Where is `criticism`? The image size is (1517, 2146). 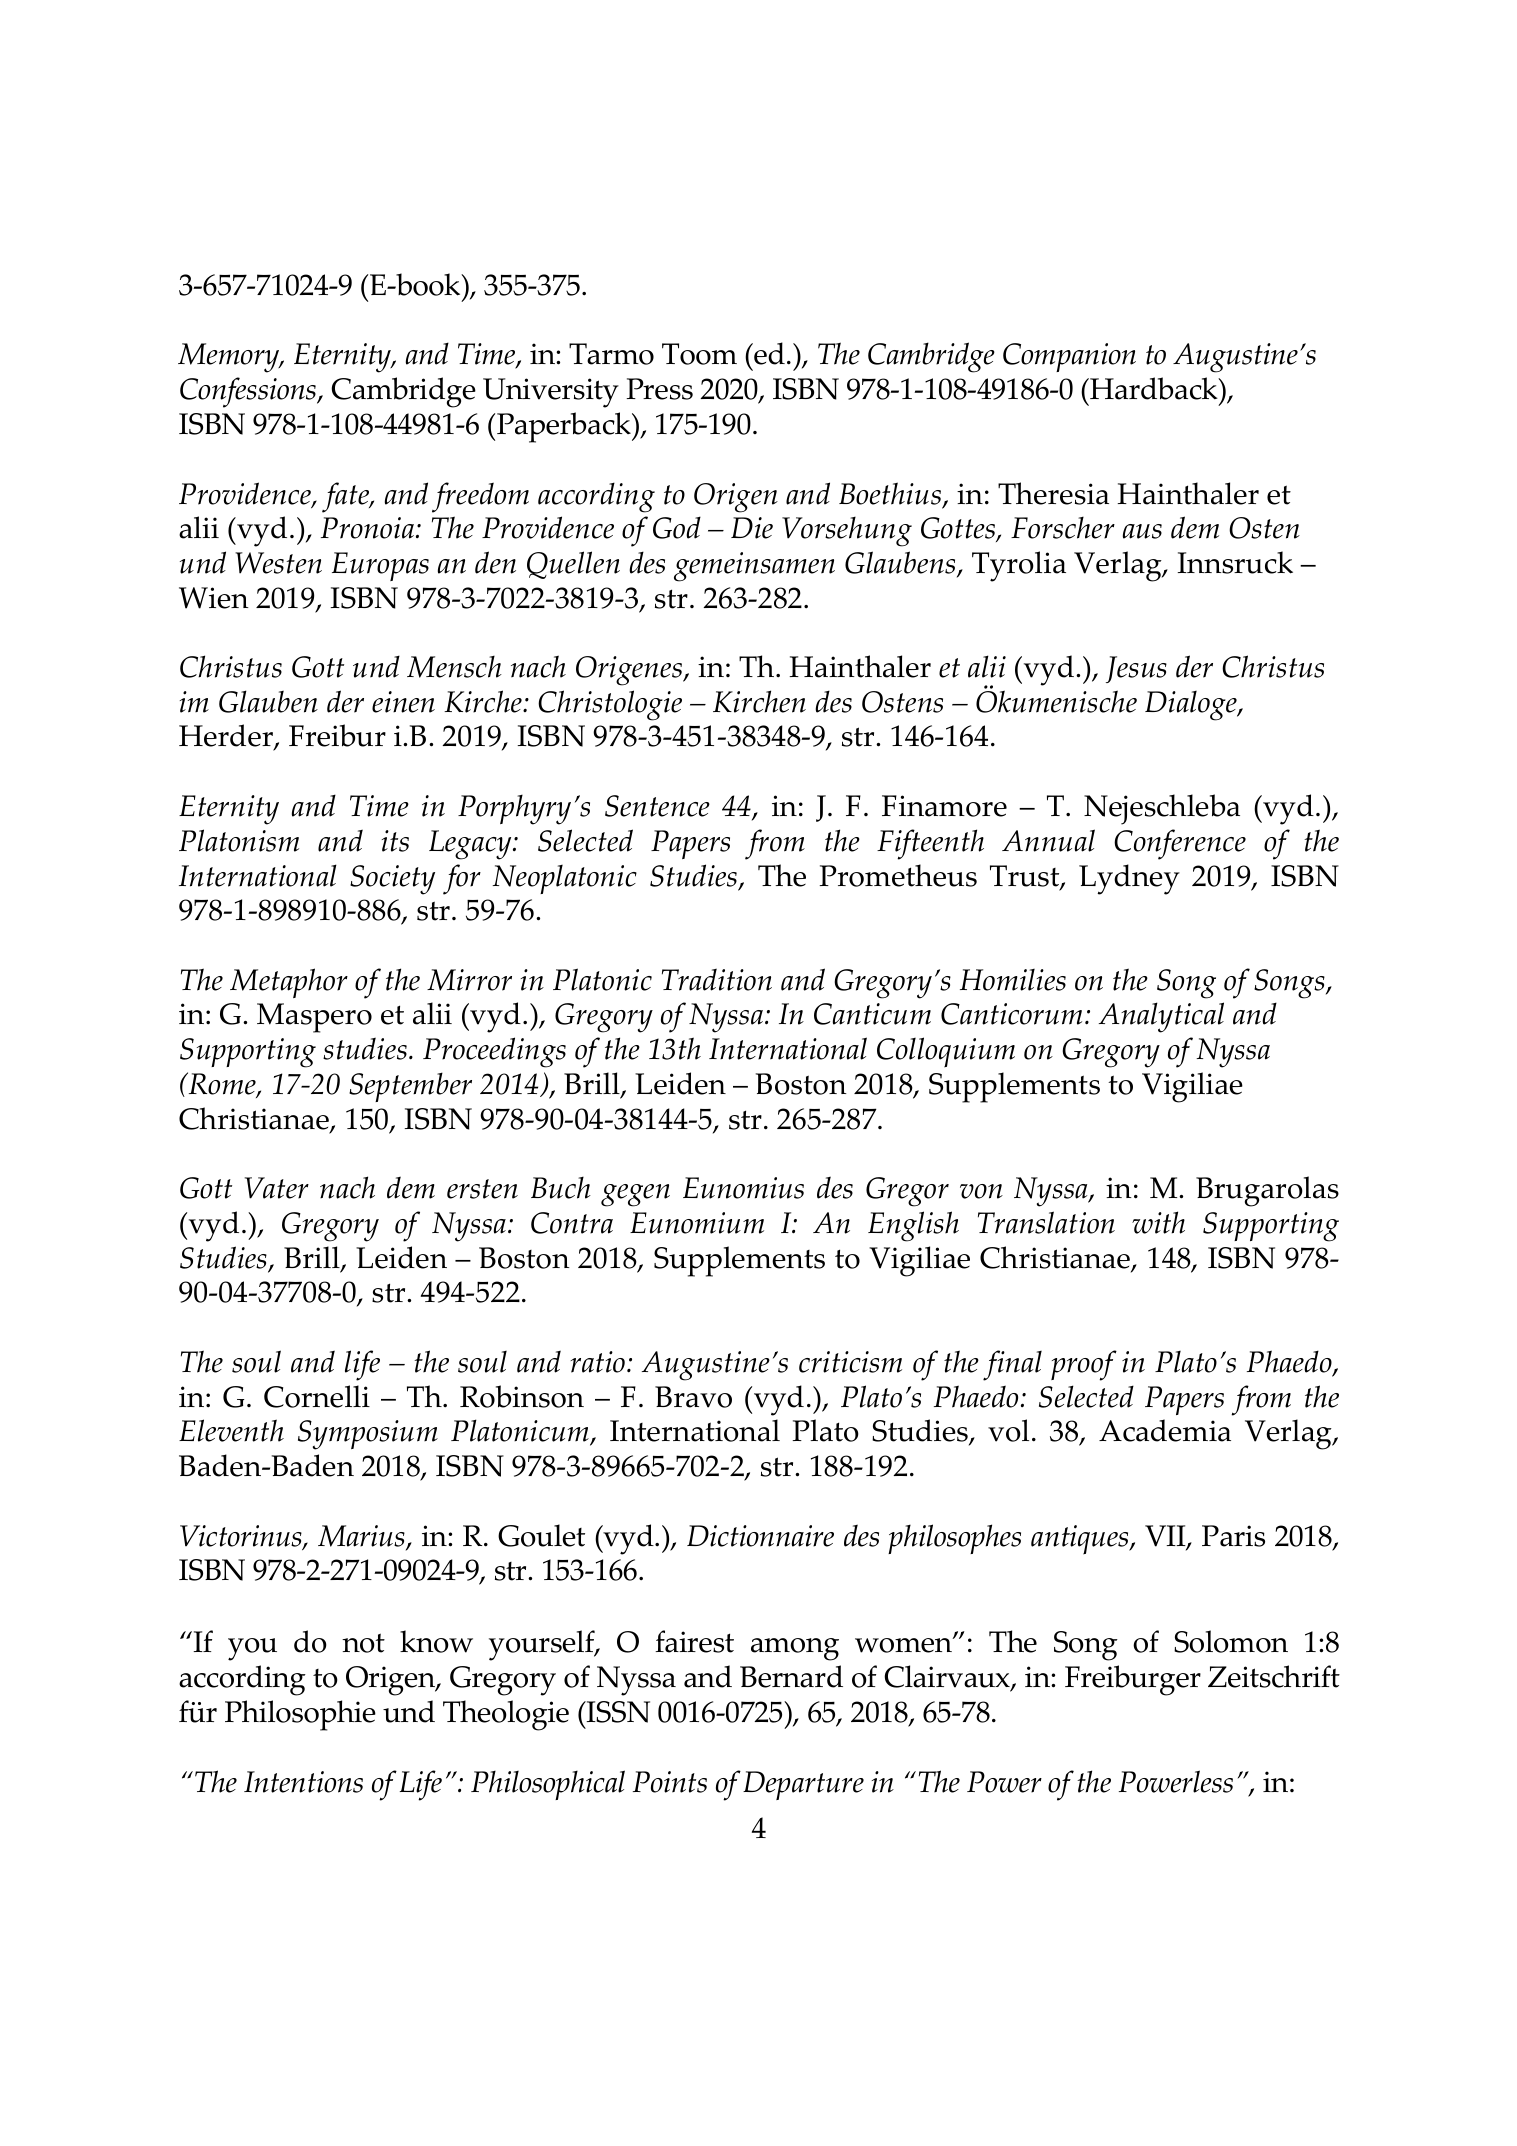
criticism is located at coordinates (850, 1362).
